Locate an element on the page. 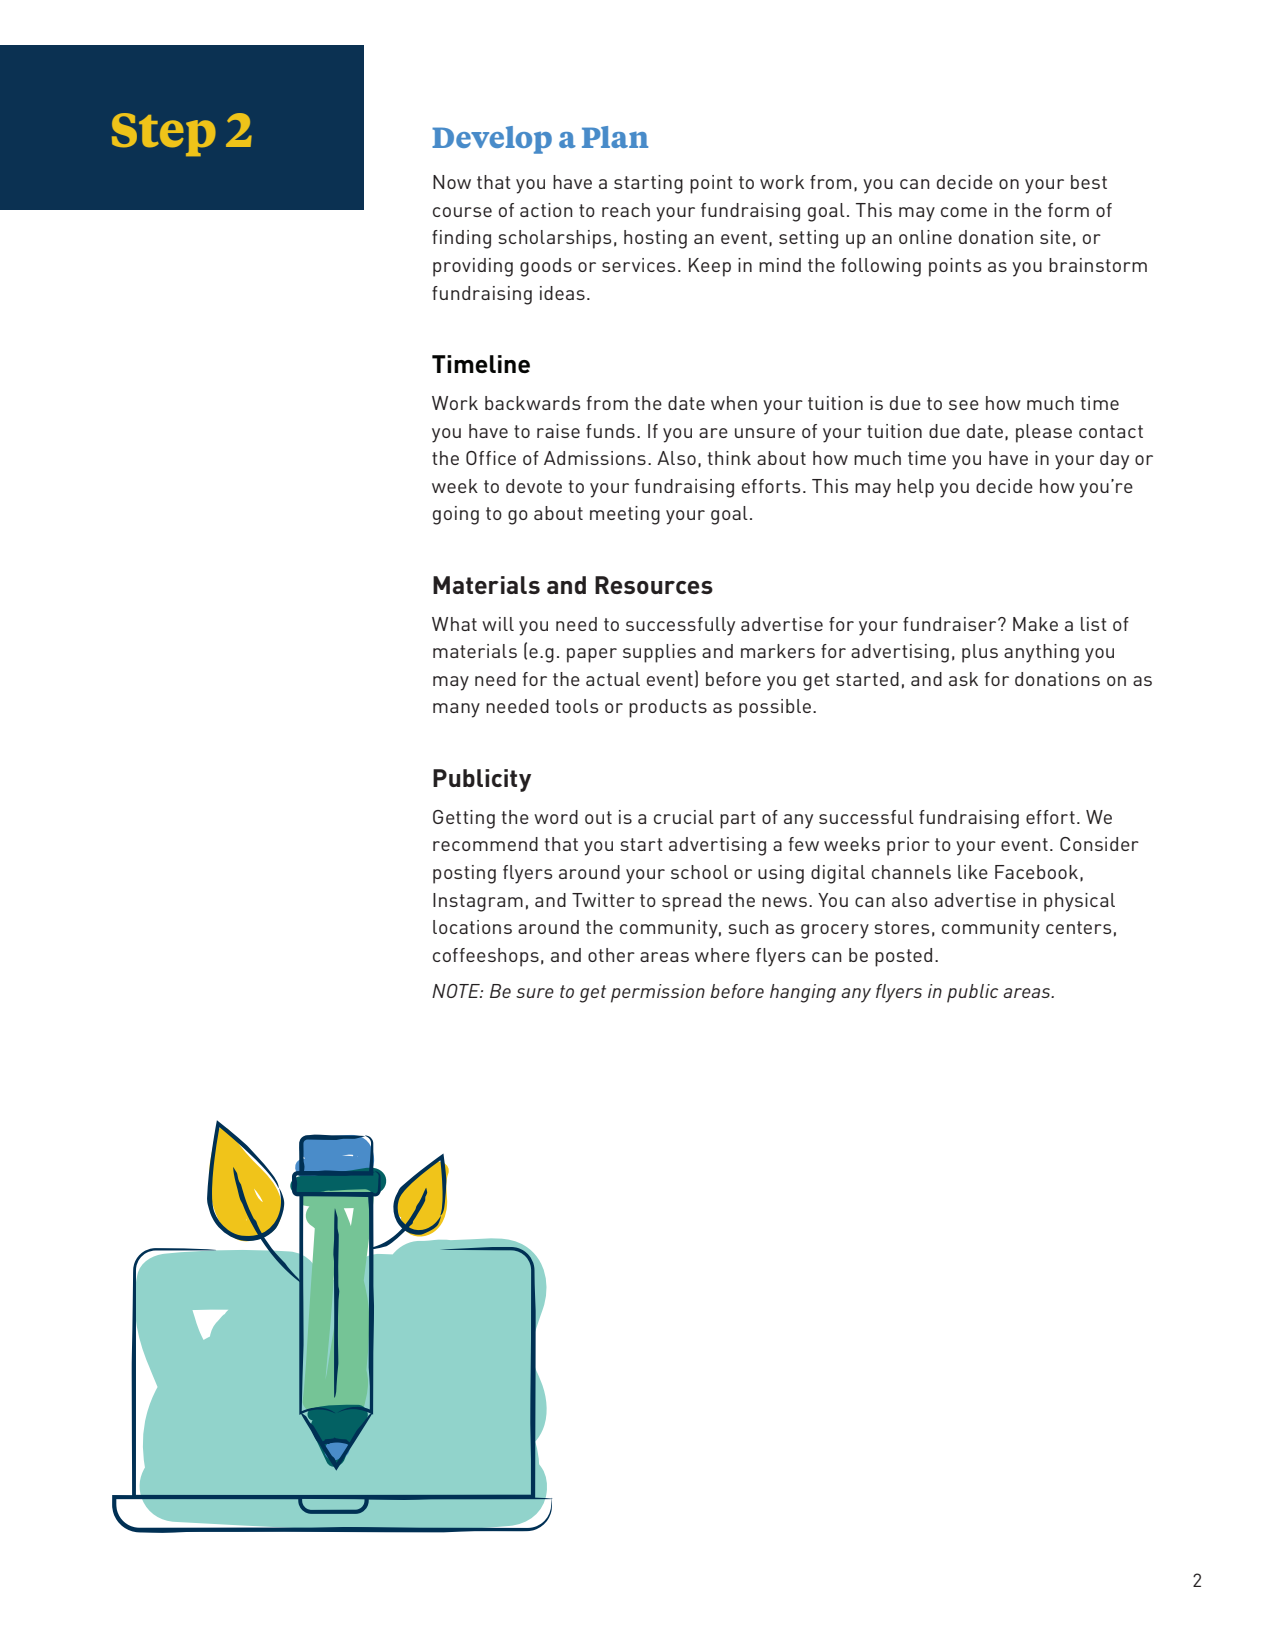 The height and width of the page is (1645, 1271). Plan is located at coordinates (615, 137).
